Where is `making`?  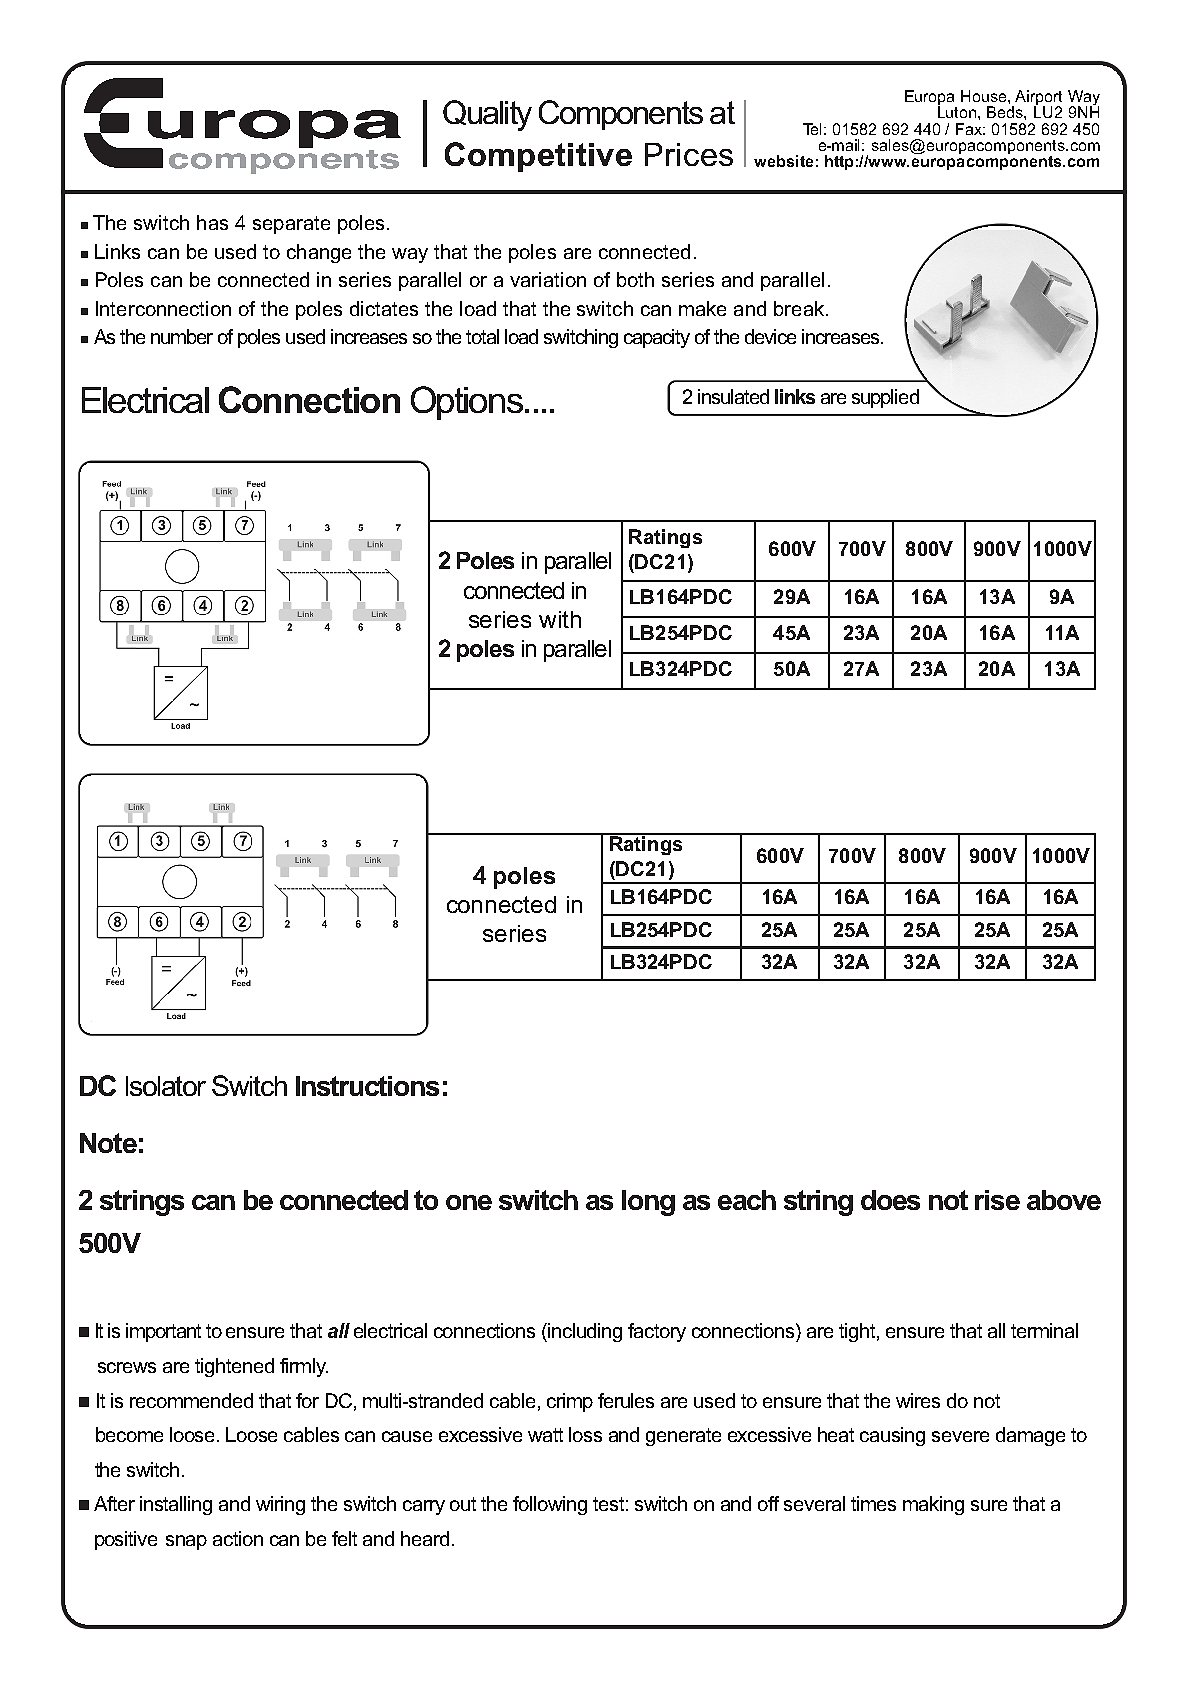
making is located at coordinates (933, 1505).
